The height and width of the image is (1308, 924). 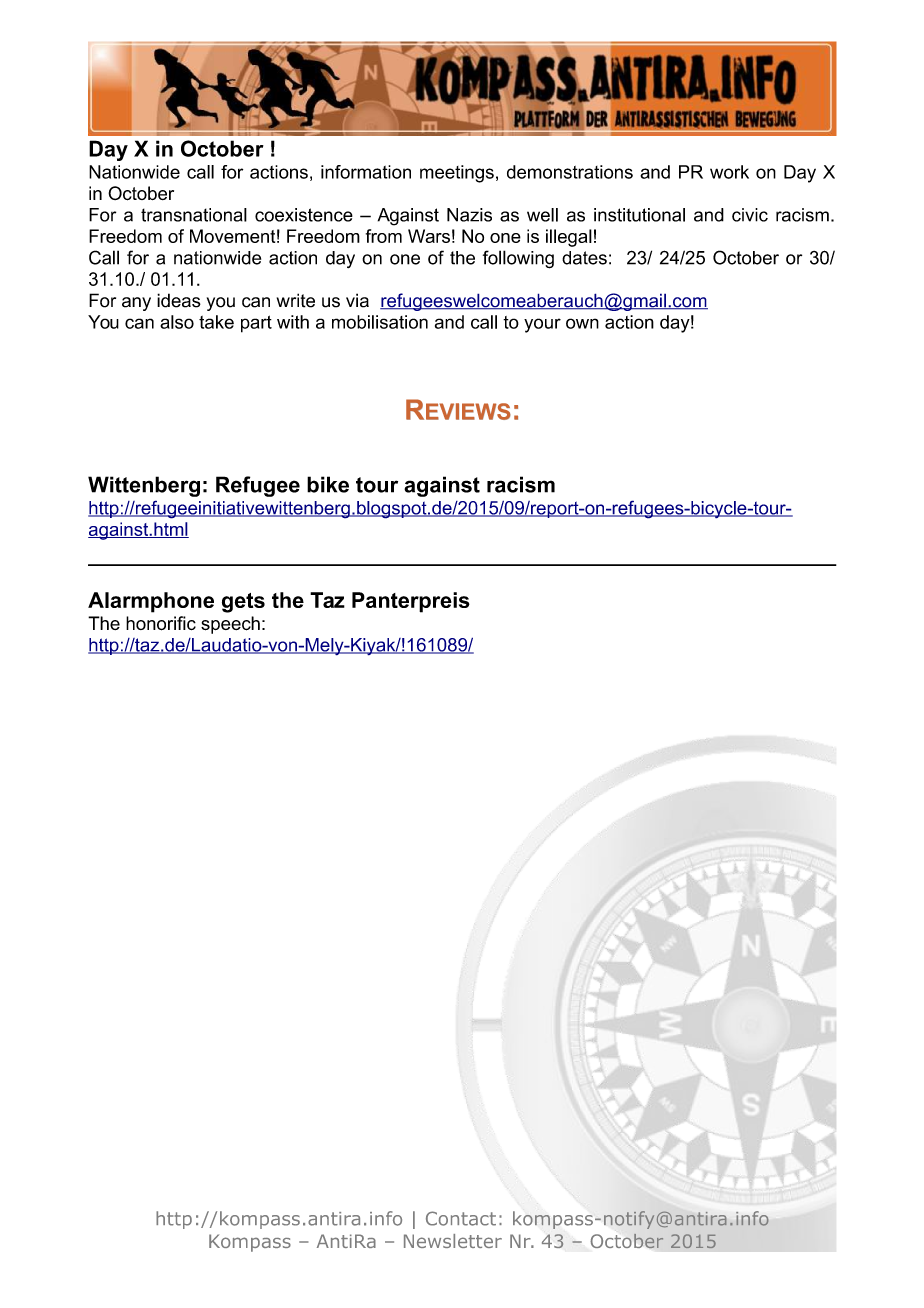 I want to click on transnational, so click(x=194, y=215).
